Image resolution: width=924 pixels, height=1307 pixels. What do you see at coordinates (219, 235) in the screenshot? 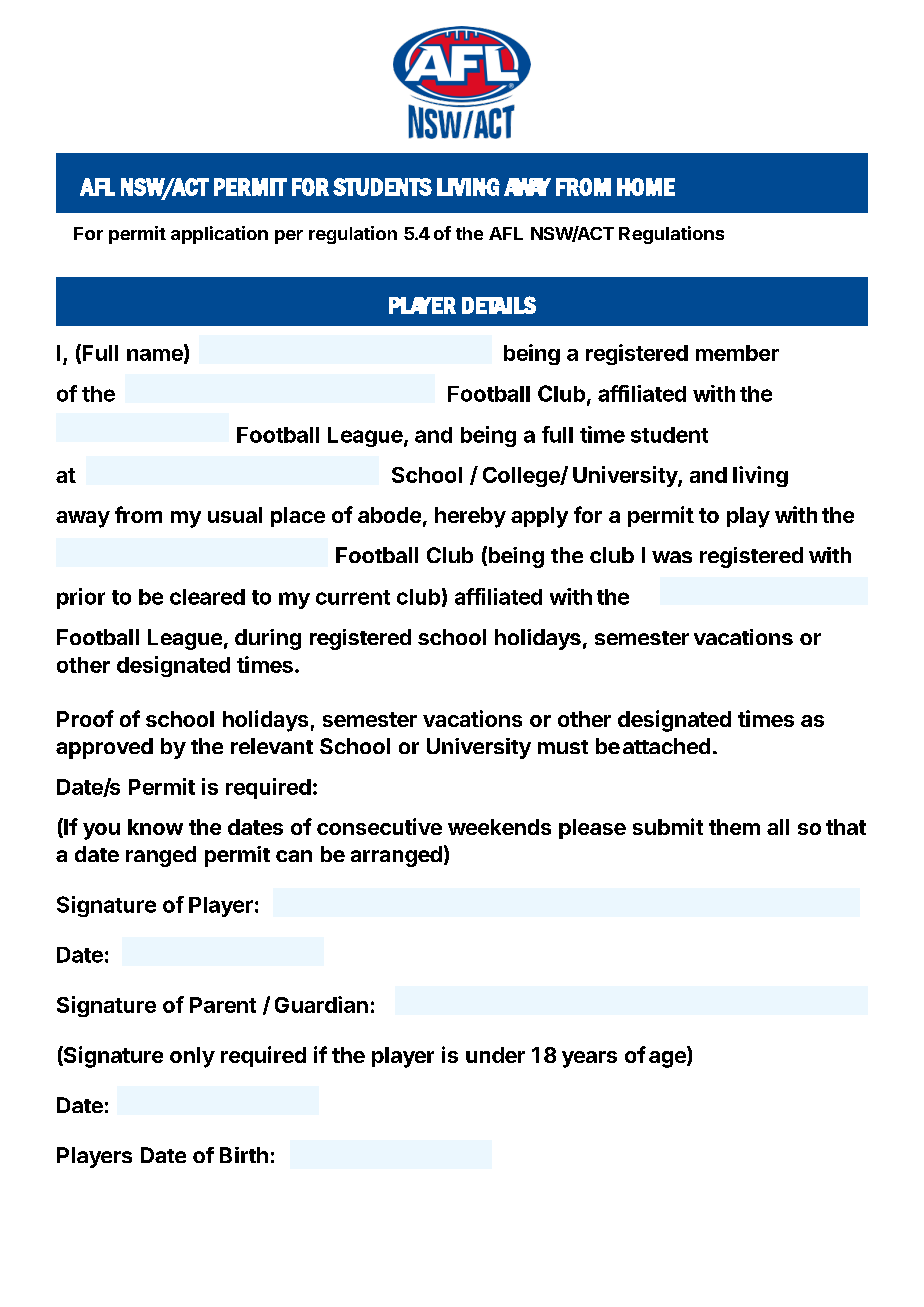
I see `application` at bounding box center [219, 235].
